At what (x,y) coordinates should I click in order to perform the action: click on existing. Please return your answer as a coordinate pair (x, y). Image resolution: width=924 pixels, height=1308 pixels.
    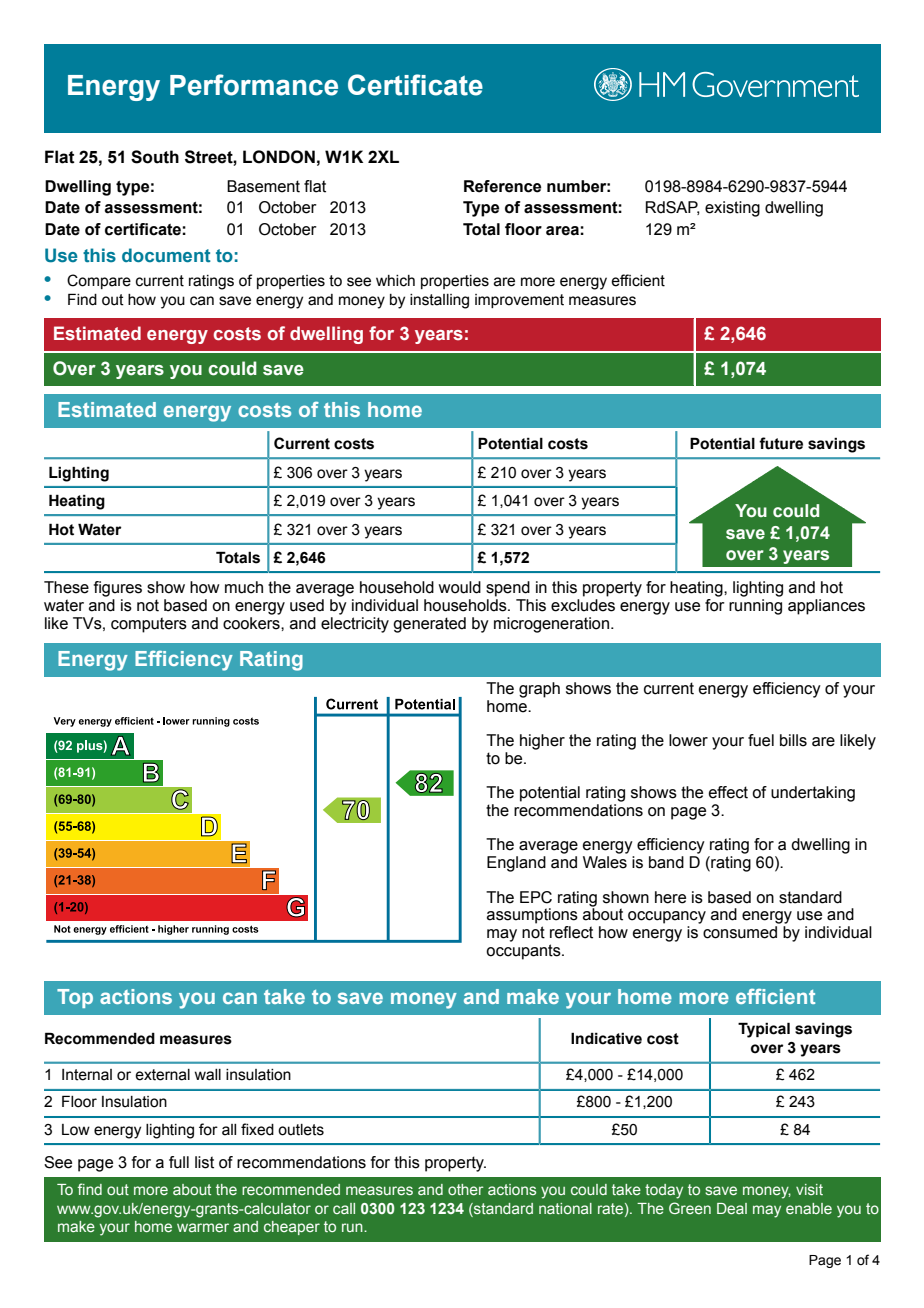
    Looking at the image, I should click on (732, 209).
